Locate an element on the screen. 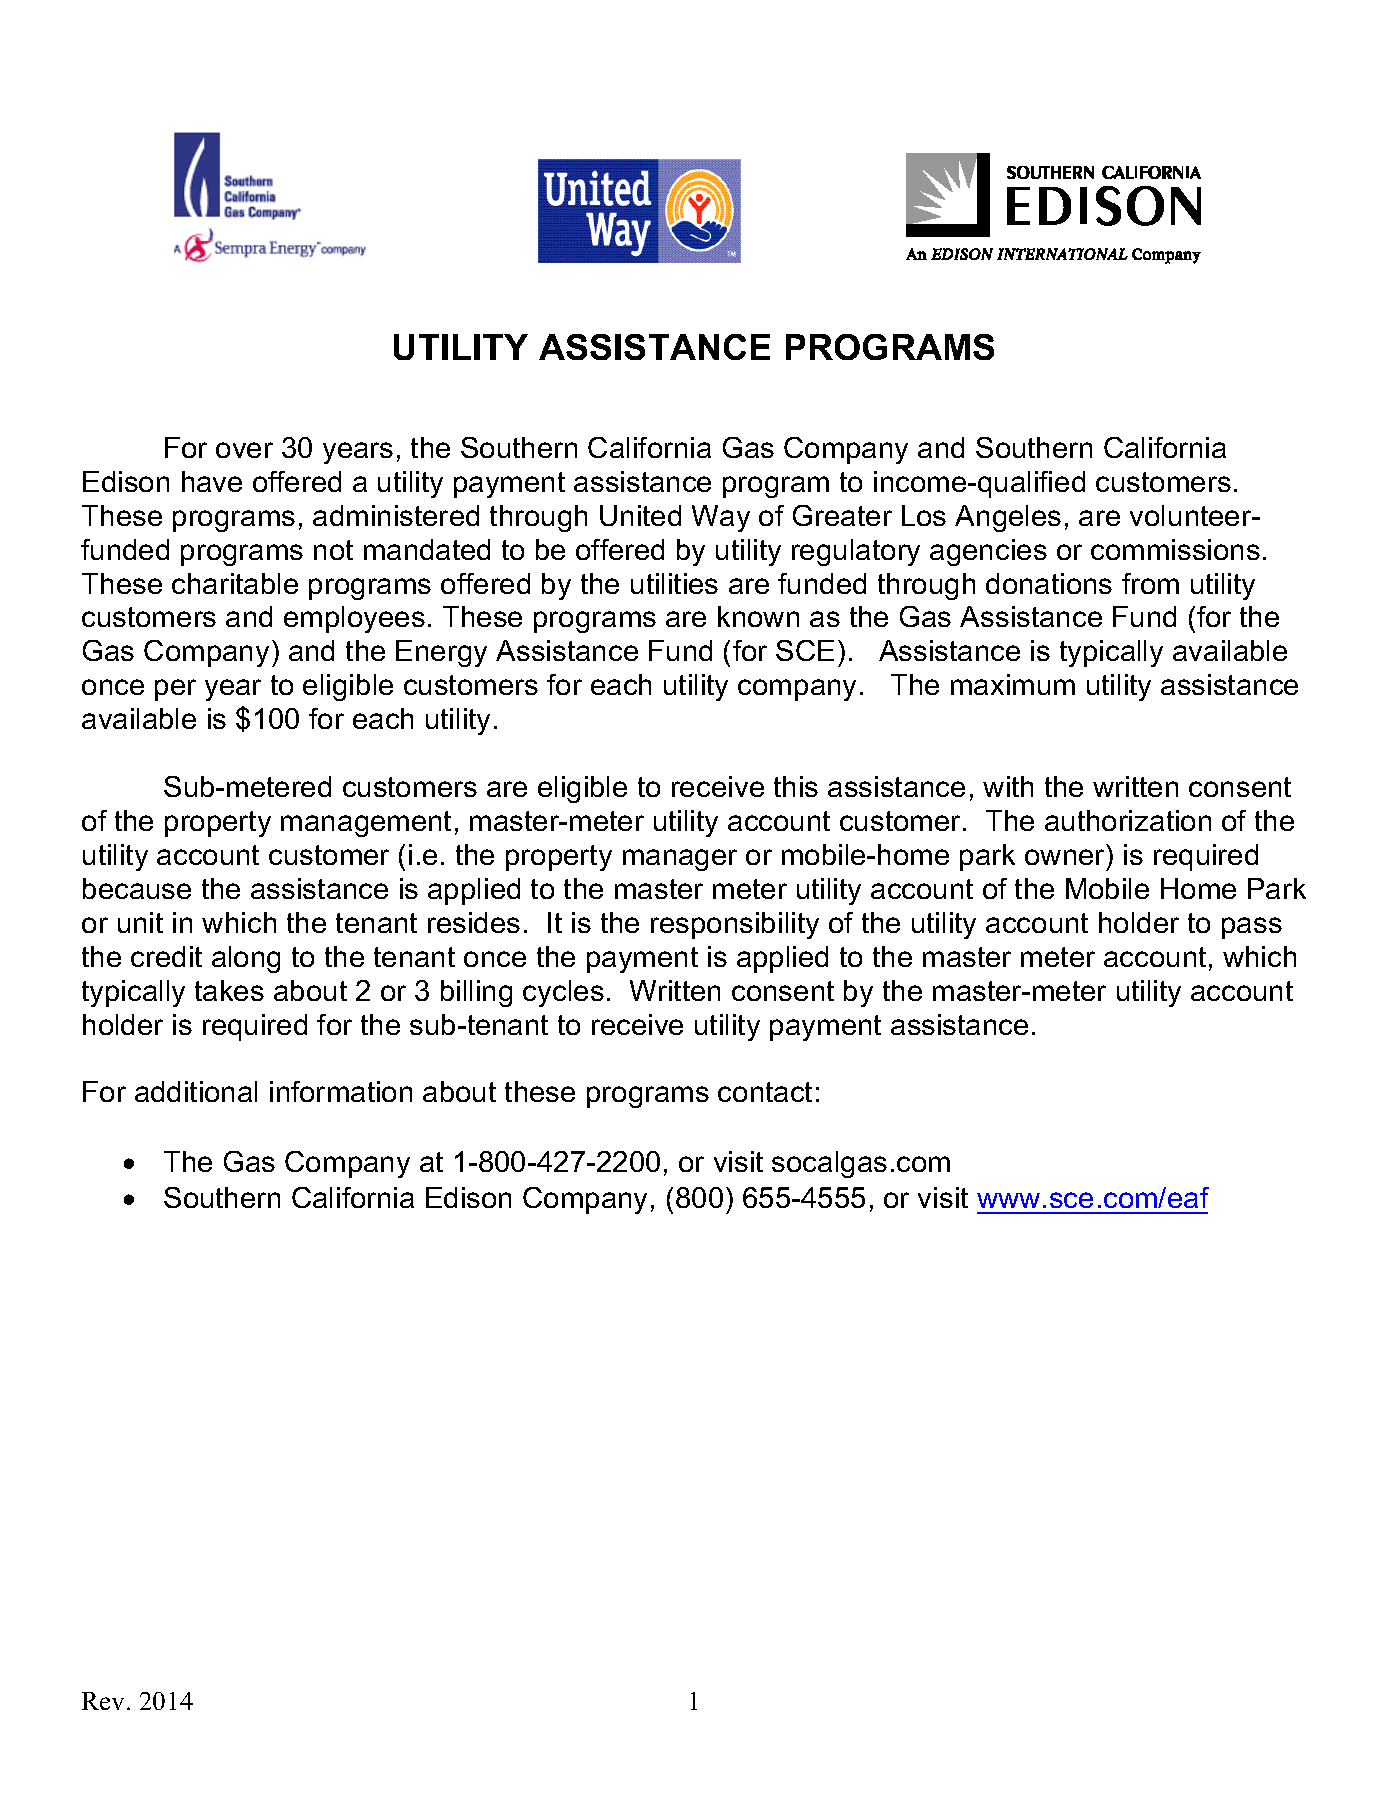  contact is located at coordinates (765, 1092).
